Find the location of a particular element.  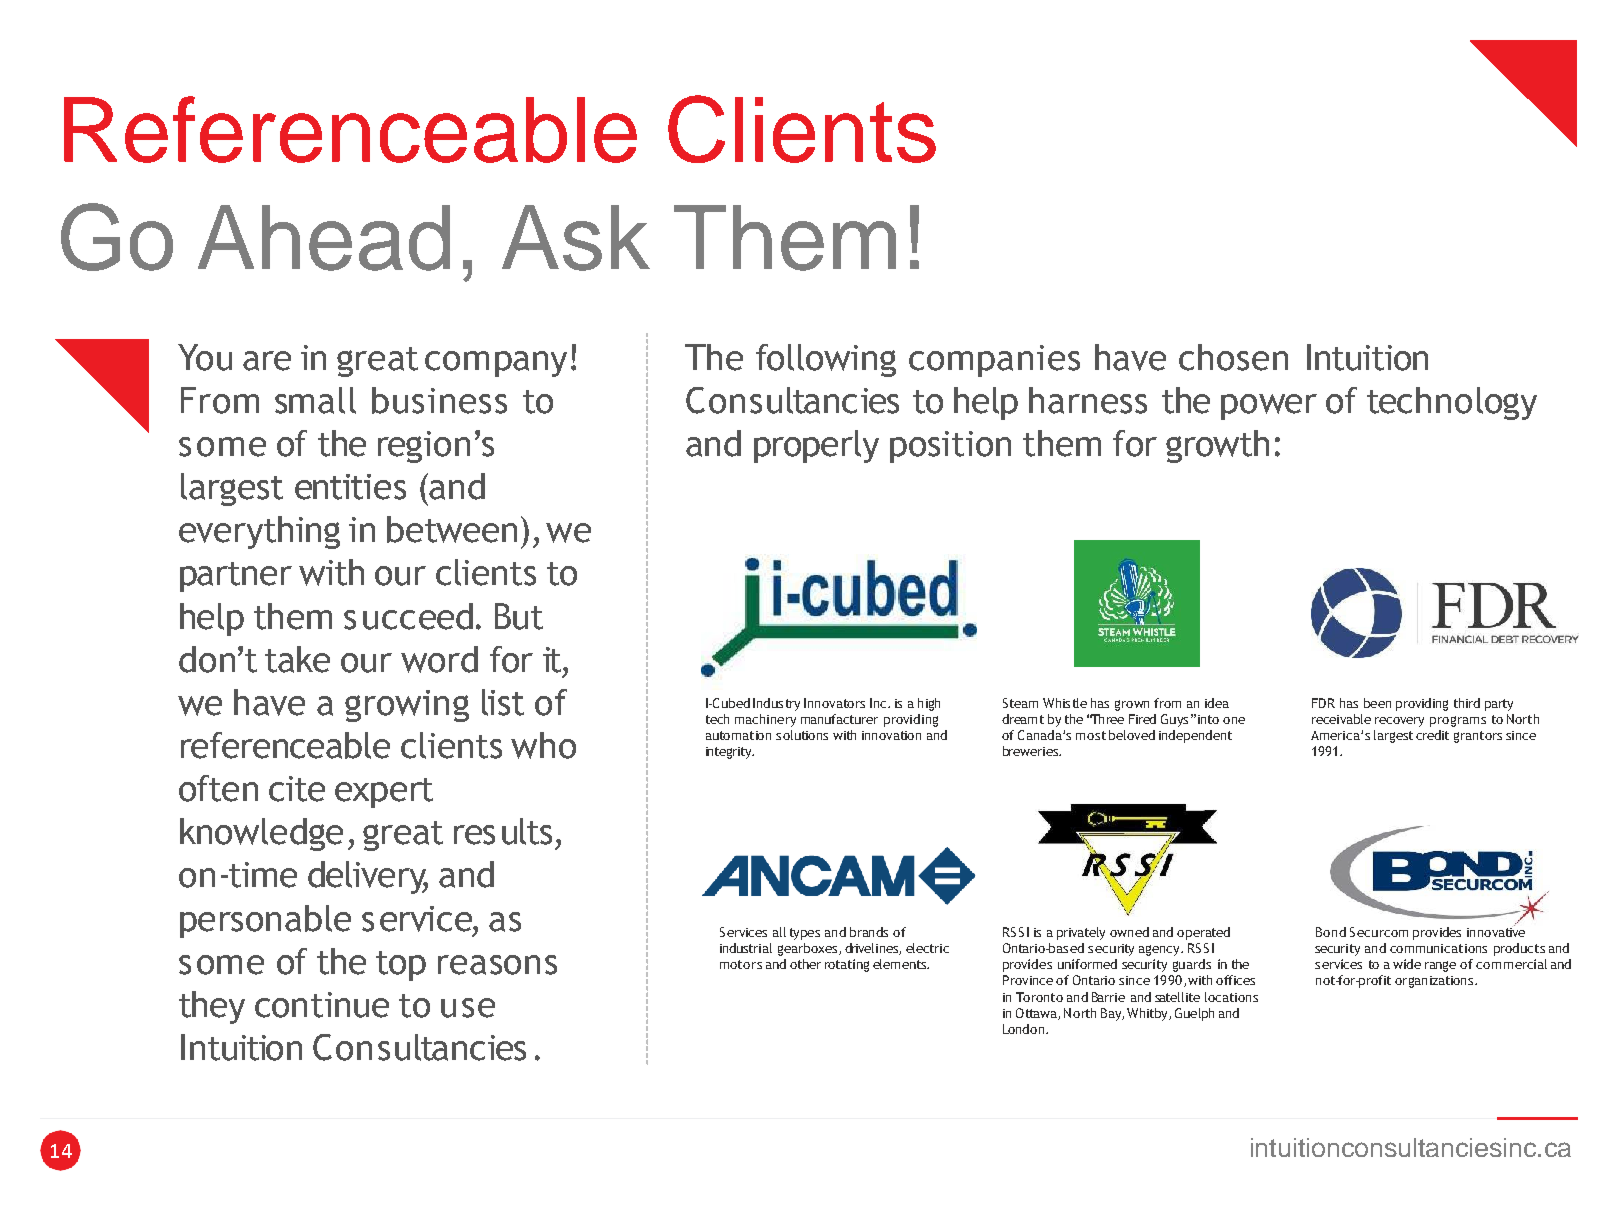

entities is located at coordinates (350, 487).
